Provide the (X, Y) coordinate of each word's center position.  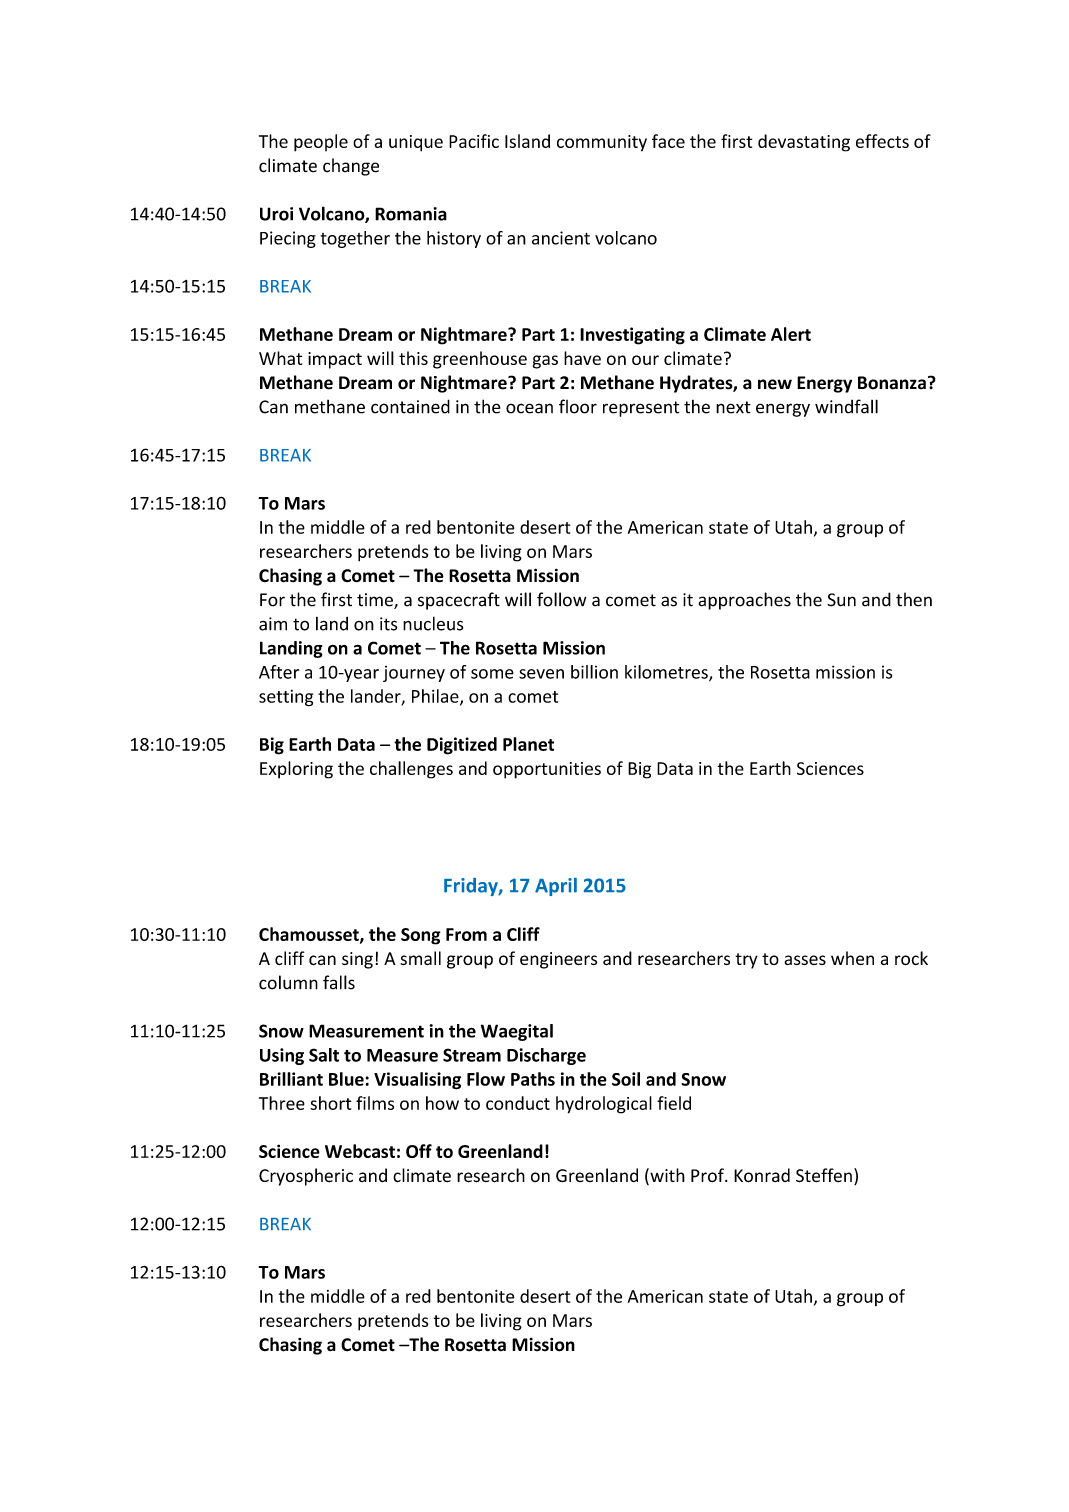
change (351, 167)
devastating (804, 143)
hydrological (604, 1105)
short (330, 1103)
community (602, 143)
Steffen (824, 1175)
